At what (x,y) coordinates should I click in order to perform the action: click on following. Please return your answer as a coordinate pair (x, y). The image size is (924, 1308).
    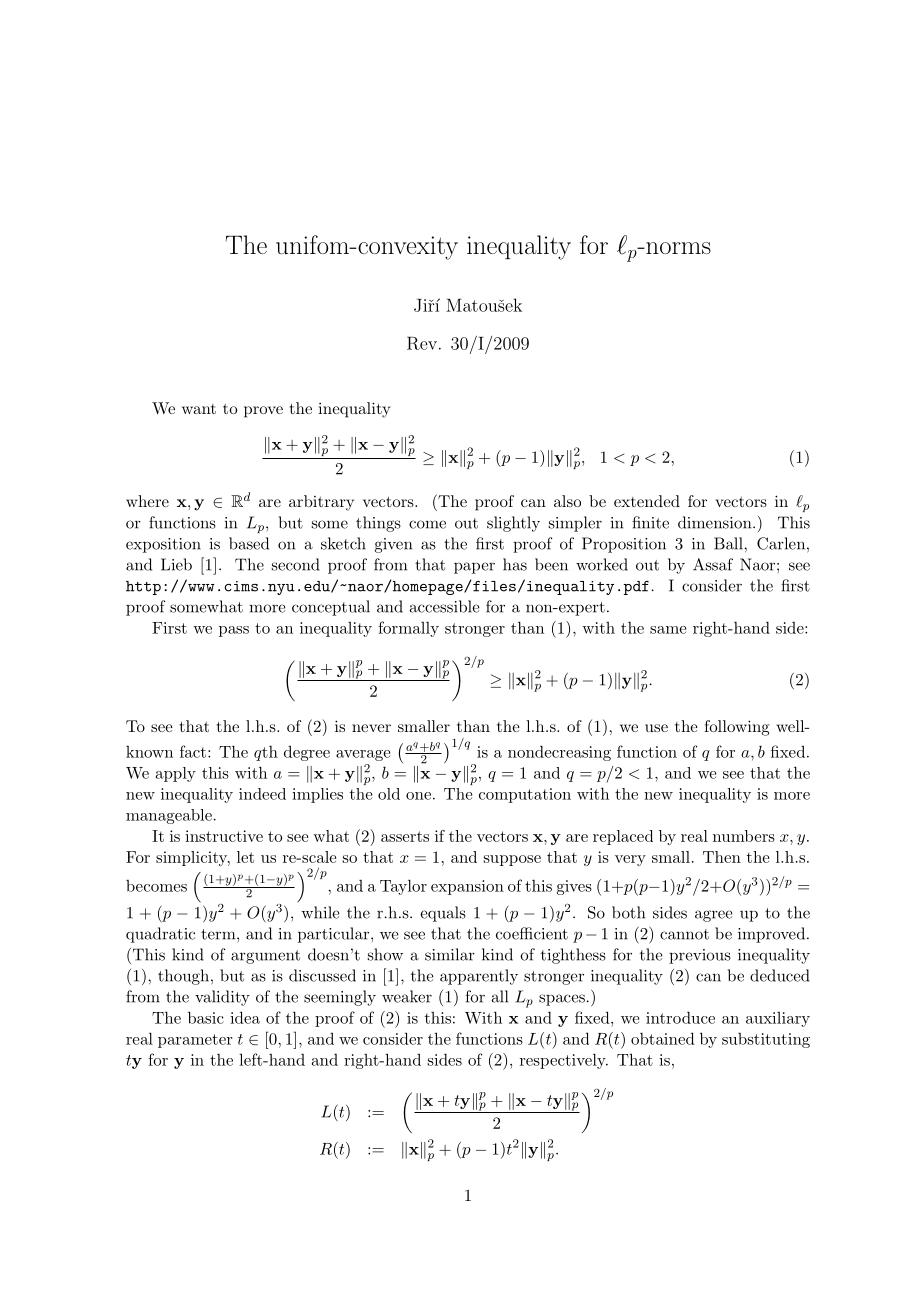
    Looking at the image, I should click on (737, 728).
